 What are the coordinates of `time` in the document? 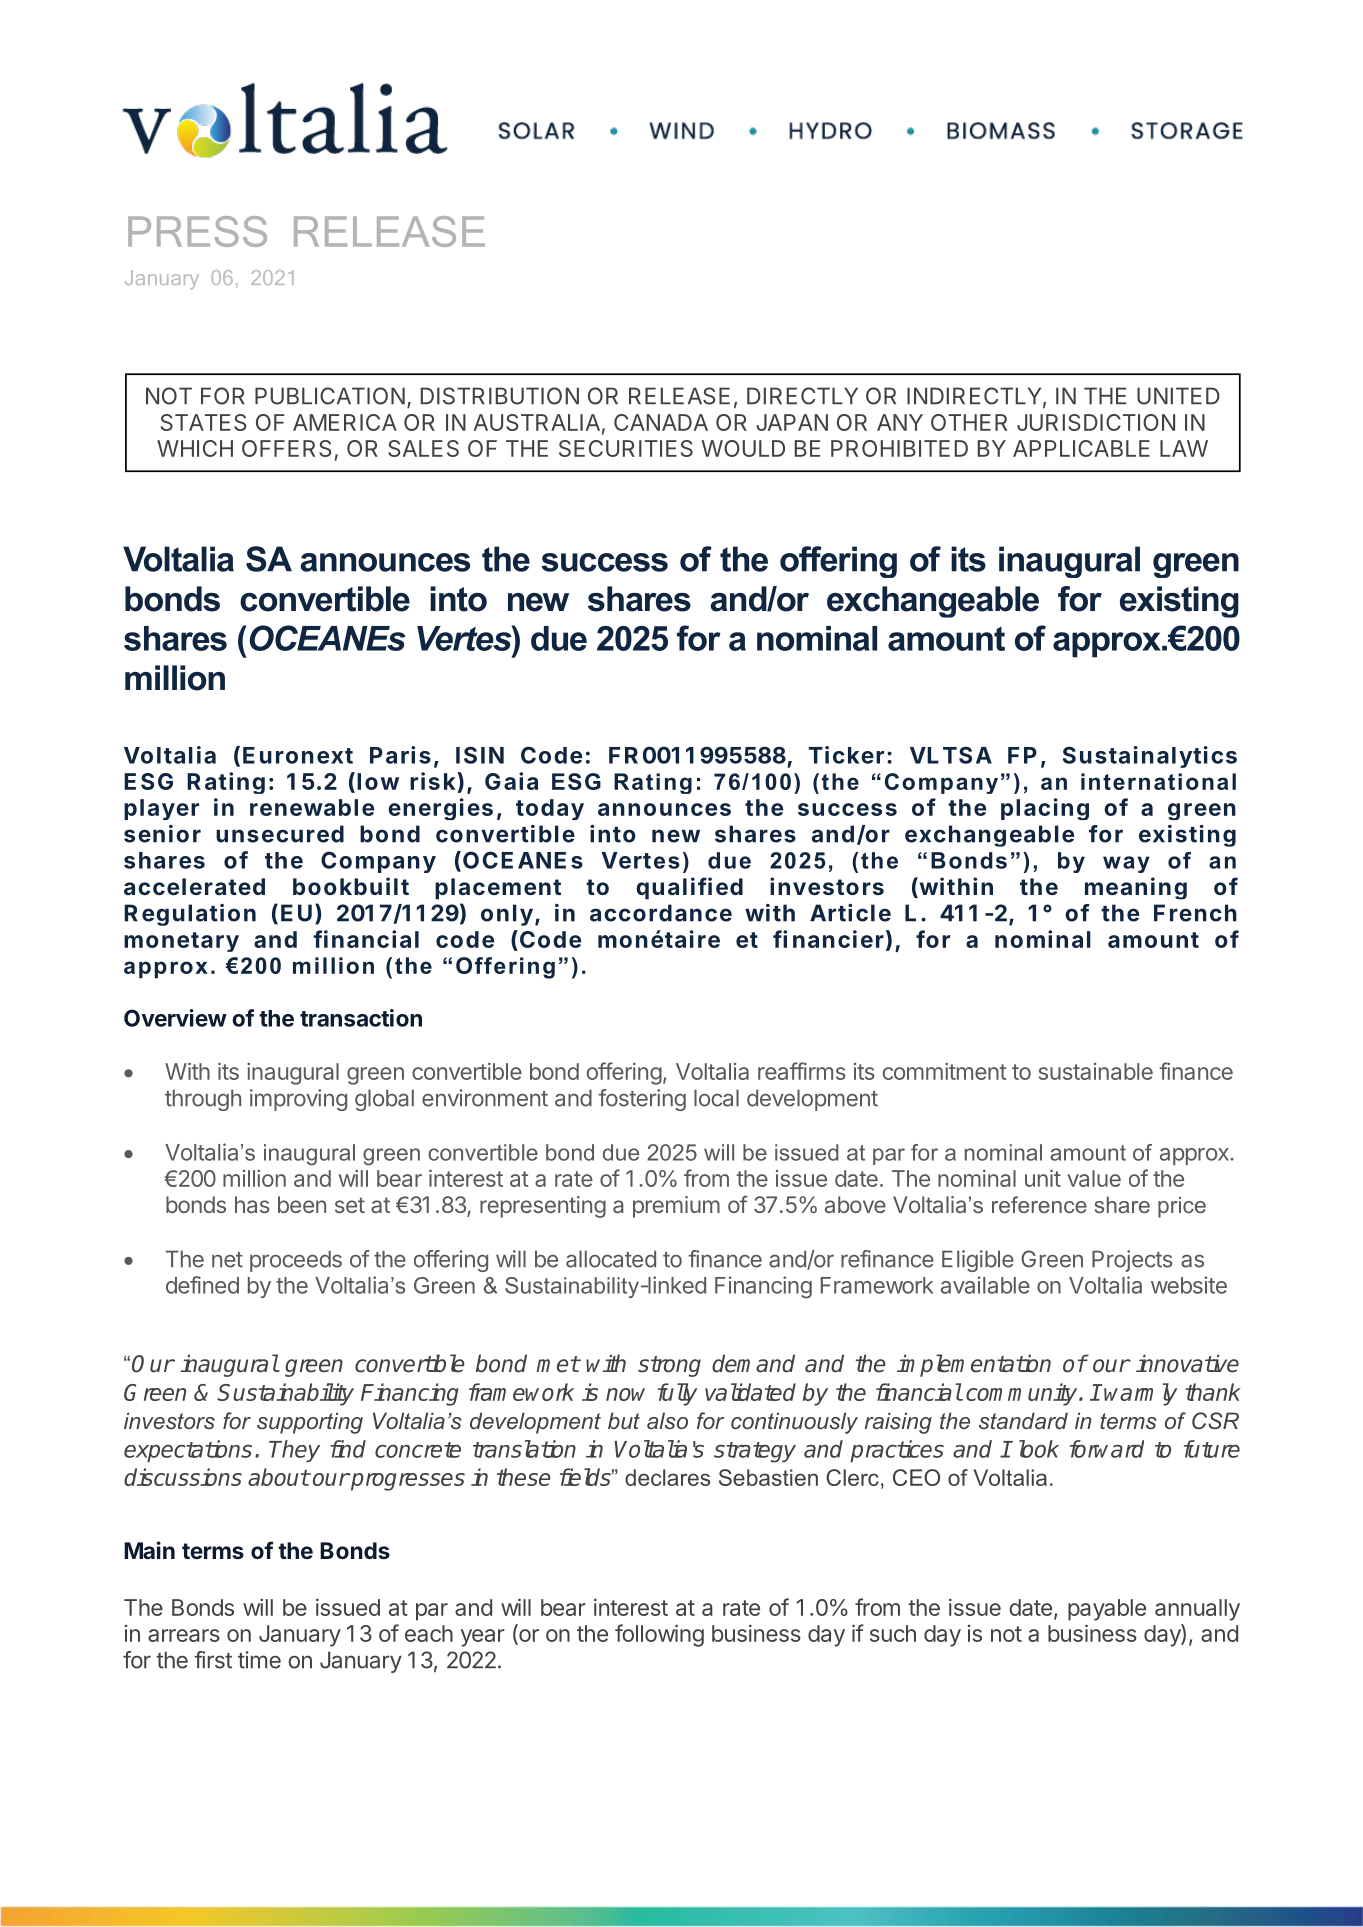 It's located at (259, 1660).
